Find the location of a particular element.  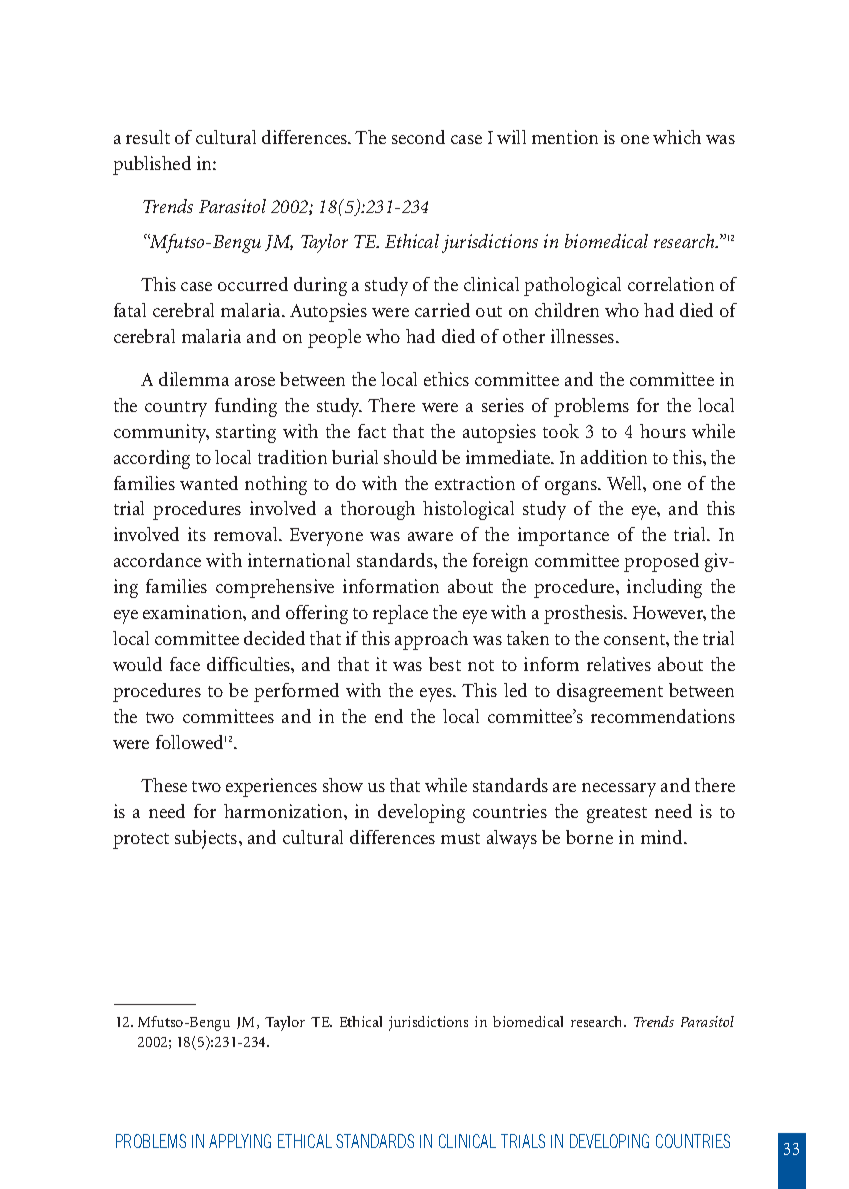

must is located at coordinates (460, 838).
